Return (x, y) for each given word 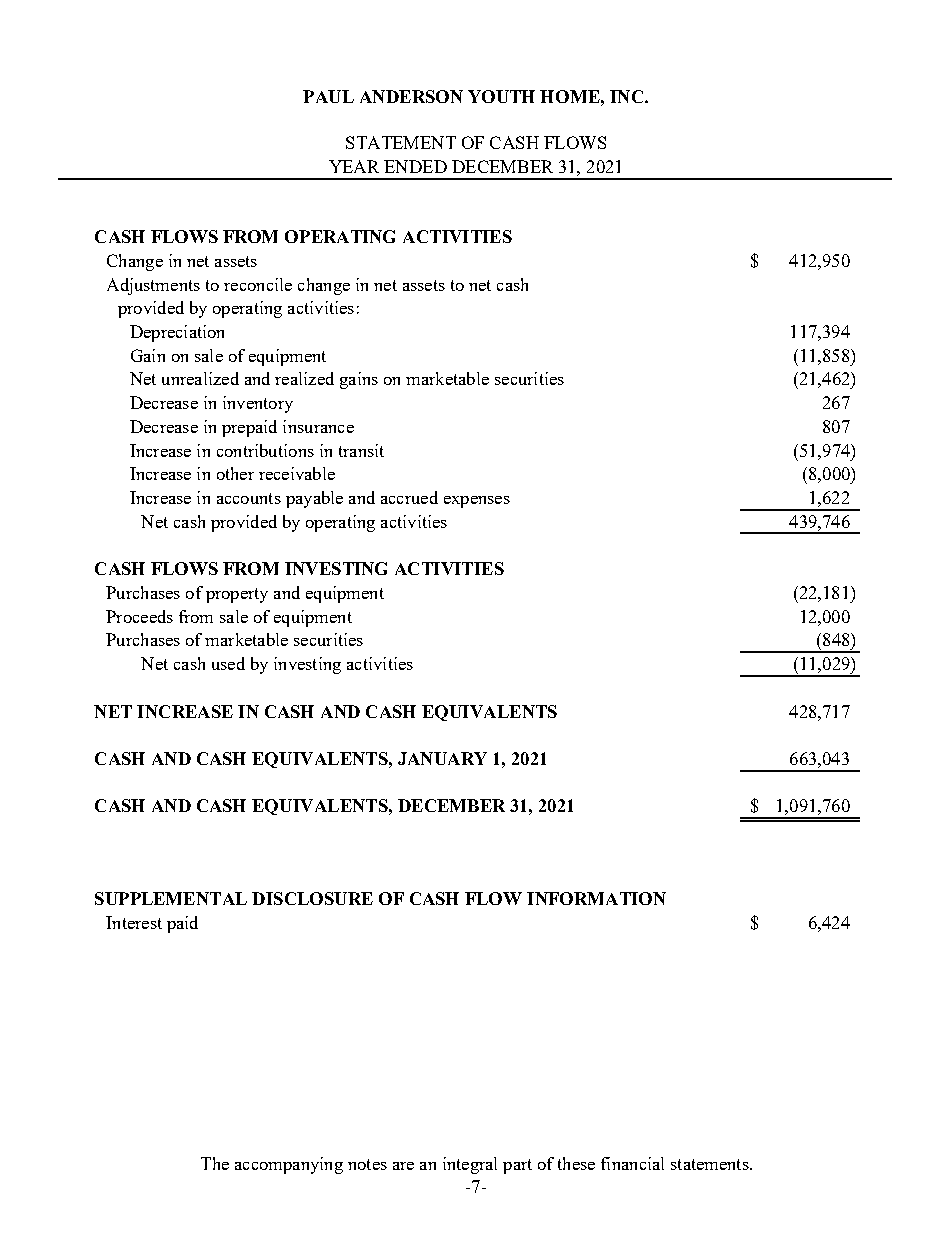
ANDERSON (411, 96)
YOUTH (501, 96)
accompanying (289, 1165)
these (576, 1163)
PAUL (328, 96)
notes (367, 1164)
